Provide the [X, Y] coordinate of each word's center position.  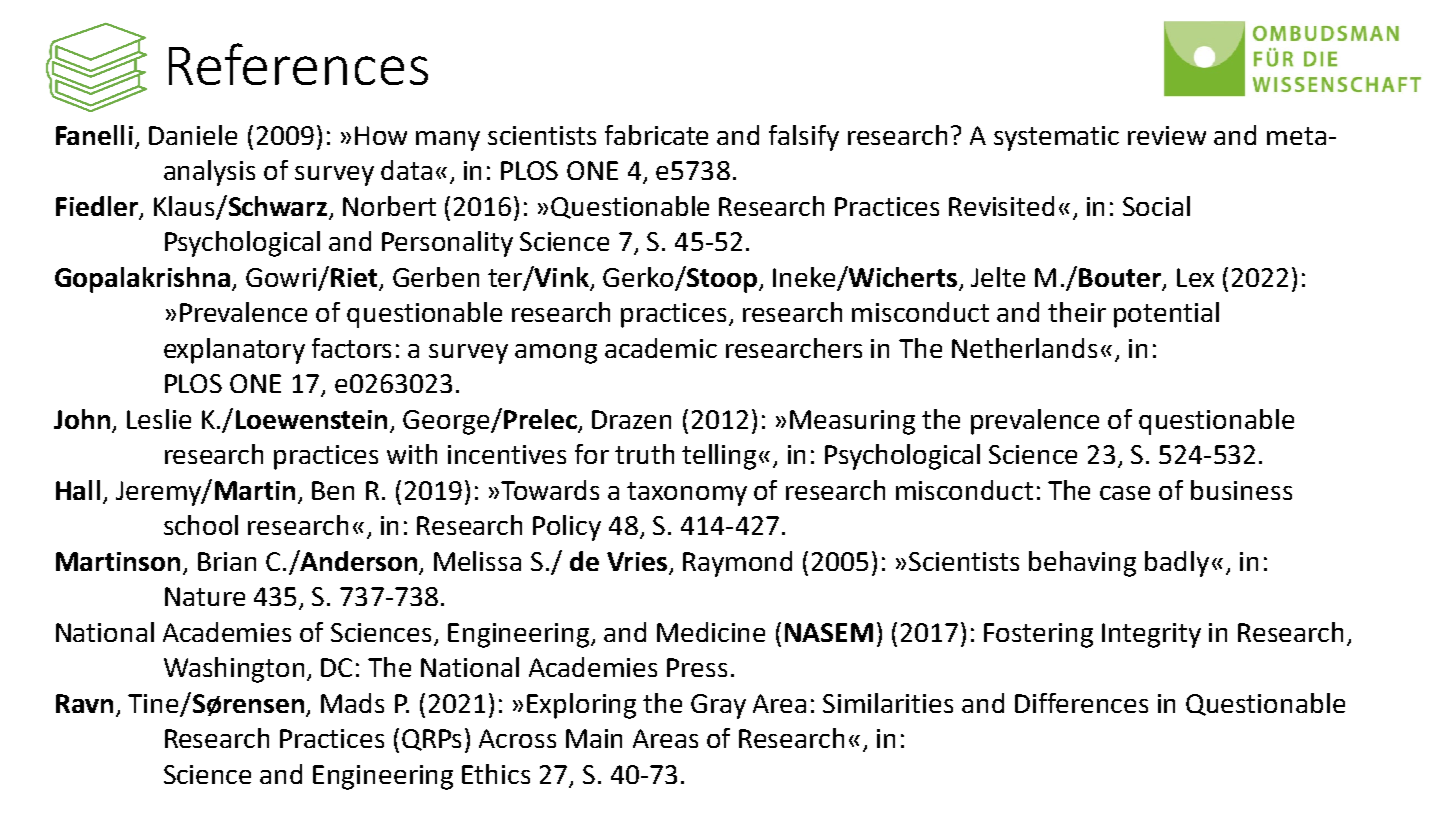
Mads [352, 703]
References [298, 64]
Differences [1081, 703]
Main [594, 738]
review [1167, 135]
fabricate [656, 135]
